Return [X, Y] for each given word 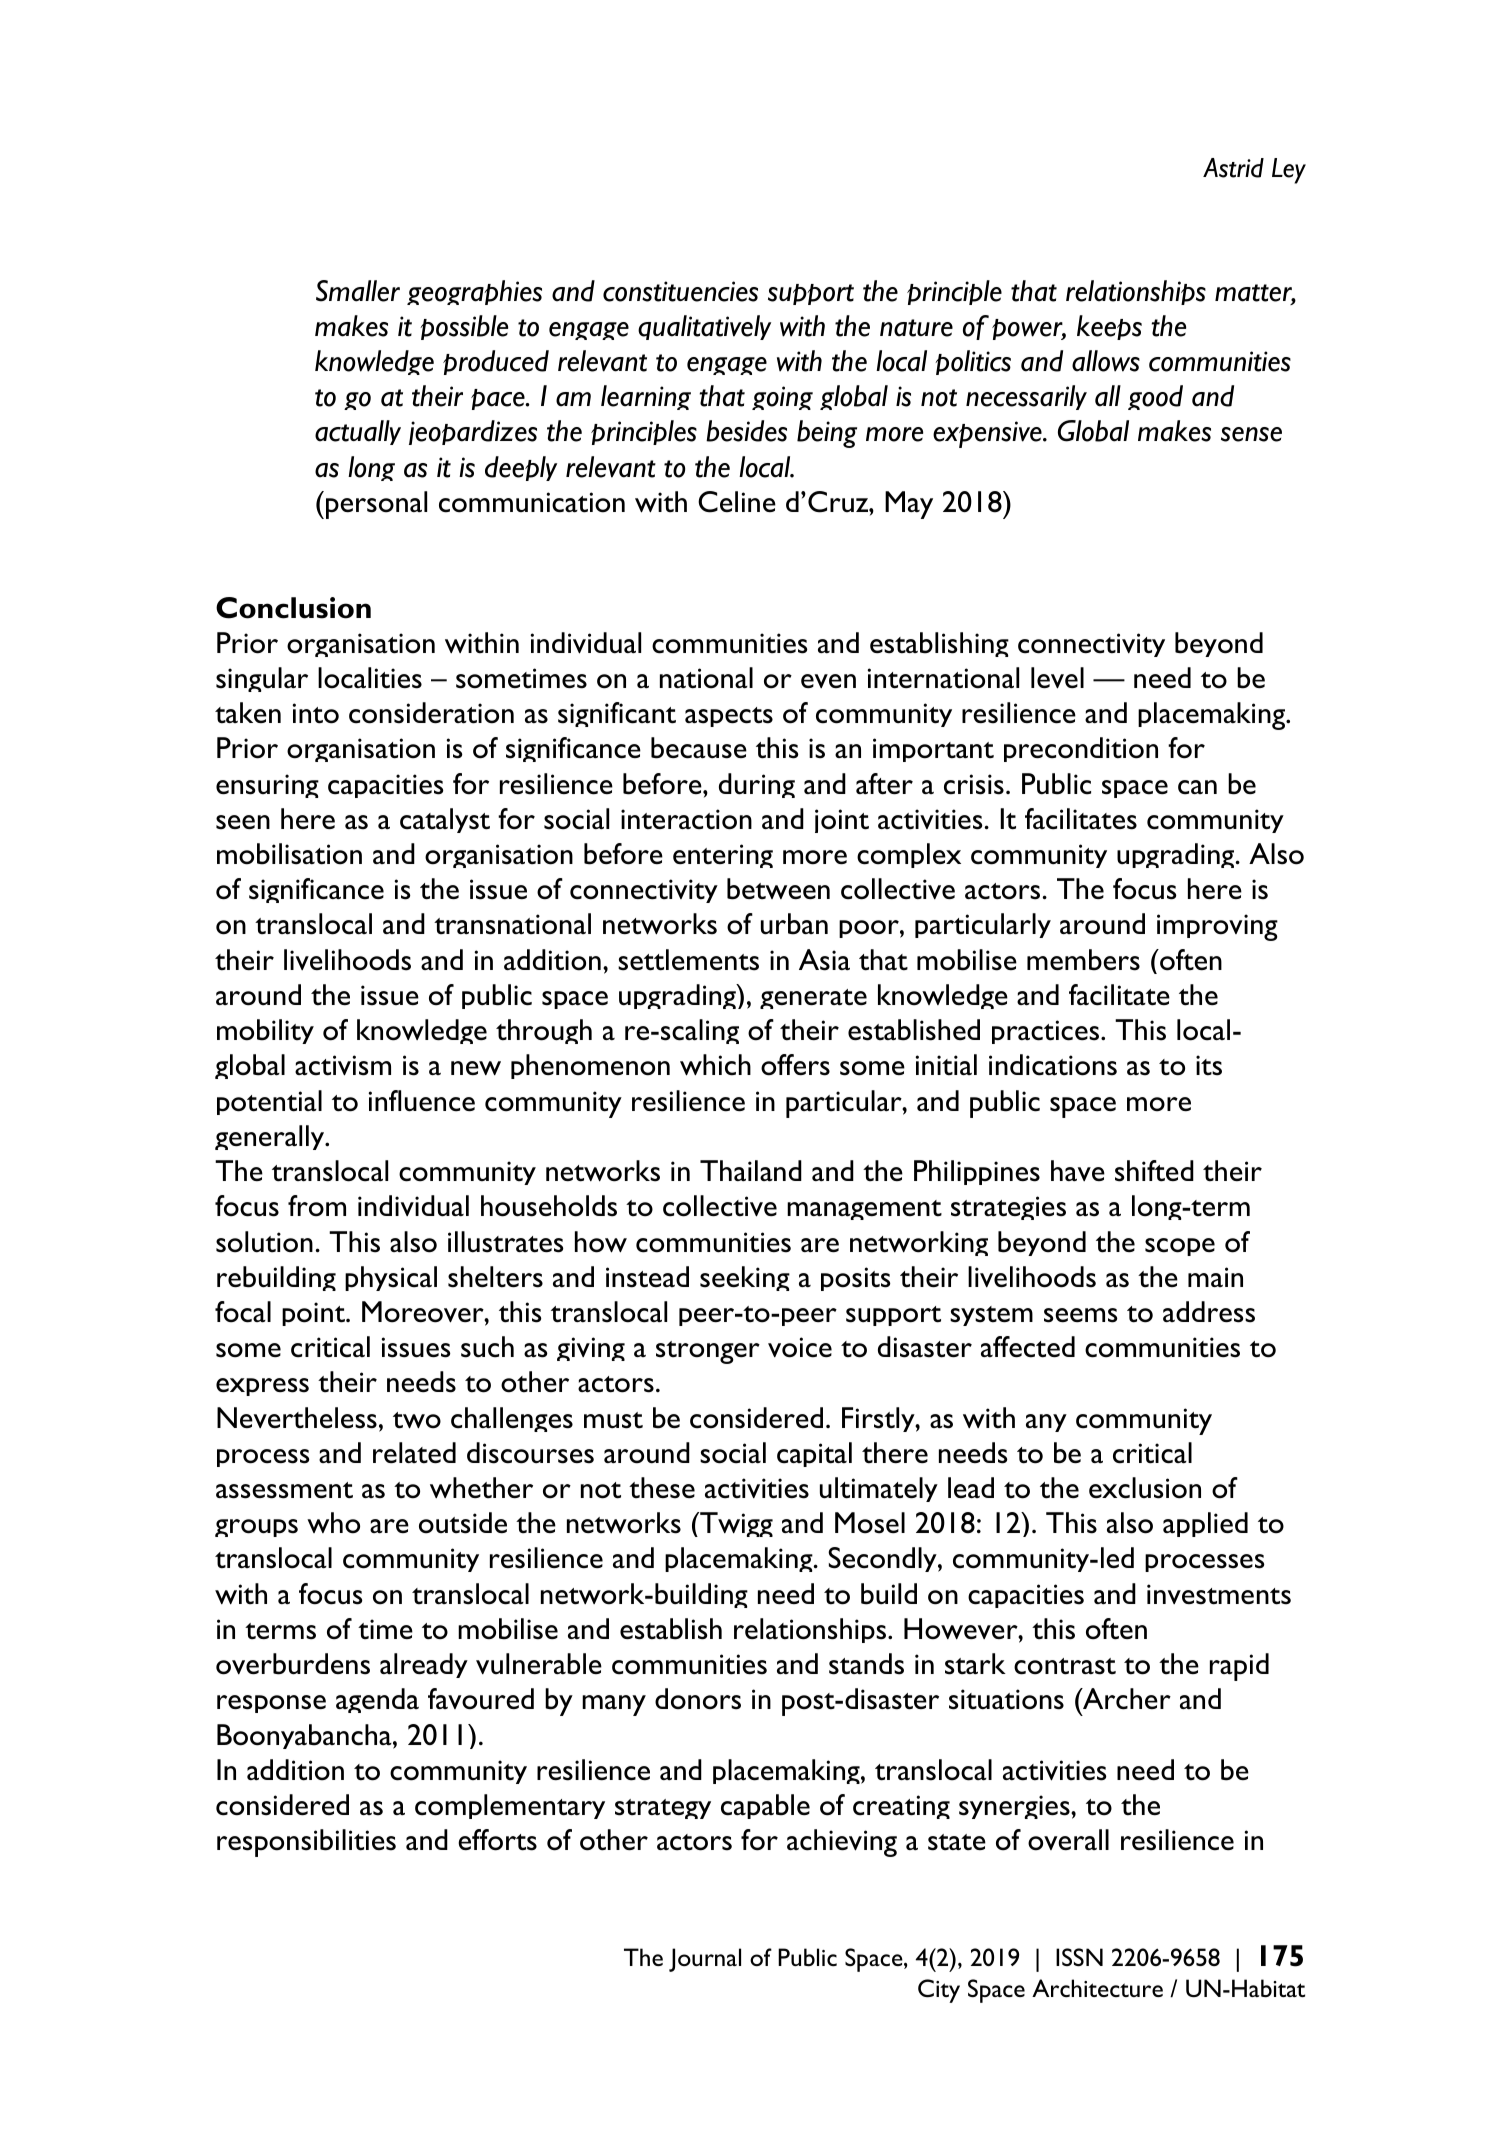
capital [814, 1454]
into [316, 713]
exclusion [1145, 1488]
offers [795, 1065]
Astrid [1233, 168]
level [1057, 678]
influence [422, 1101]
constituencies [680, 291]
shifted [1154, 1171]
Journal [705, 1960]
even [828, 681]
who [333, 1523]
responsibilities [306, 1843]
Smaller [358, 291]
